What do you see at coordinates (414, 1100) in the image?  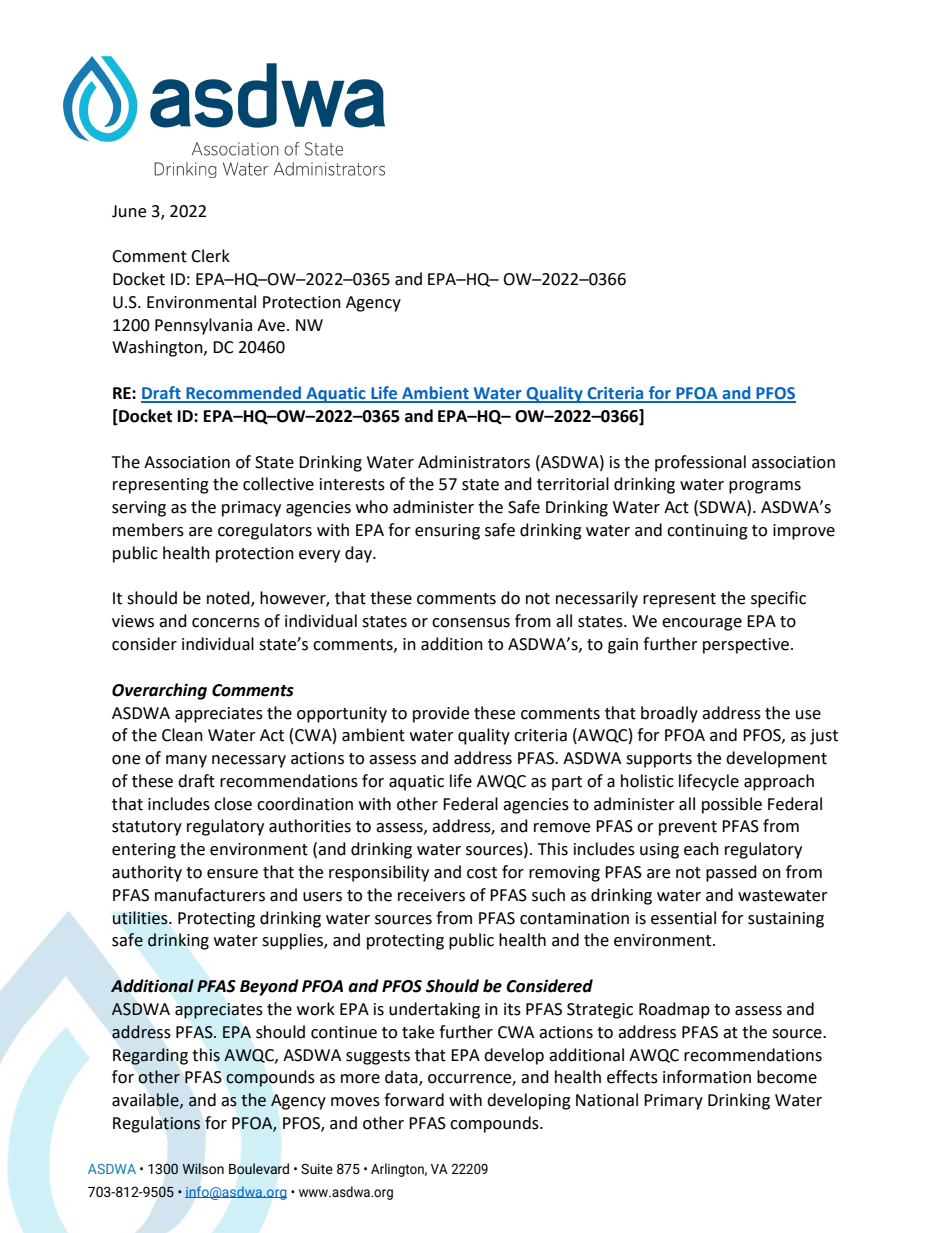 I see `forward` at bounding box center [414, 1100].
